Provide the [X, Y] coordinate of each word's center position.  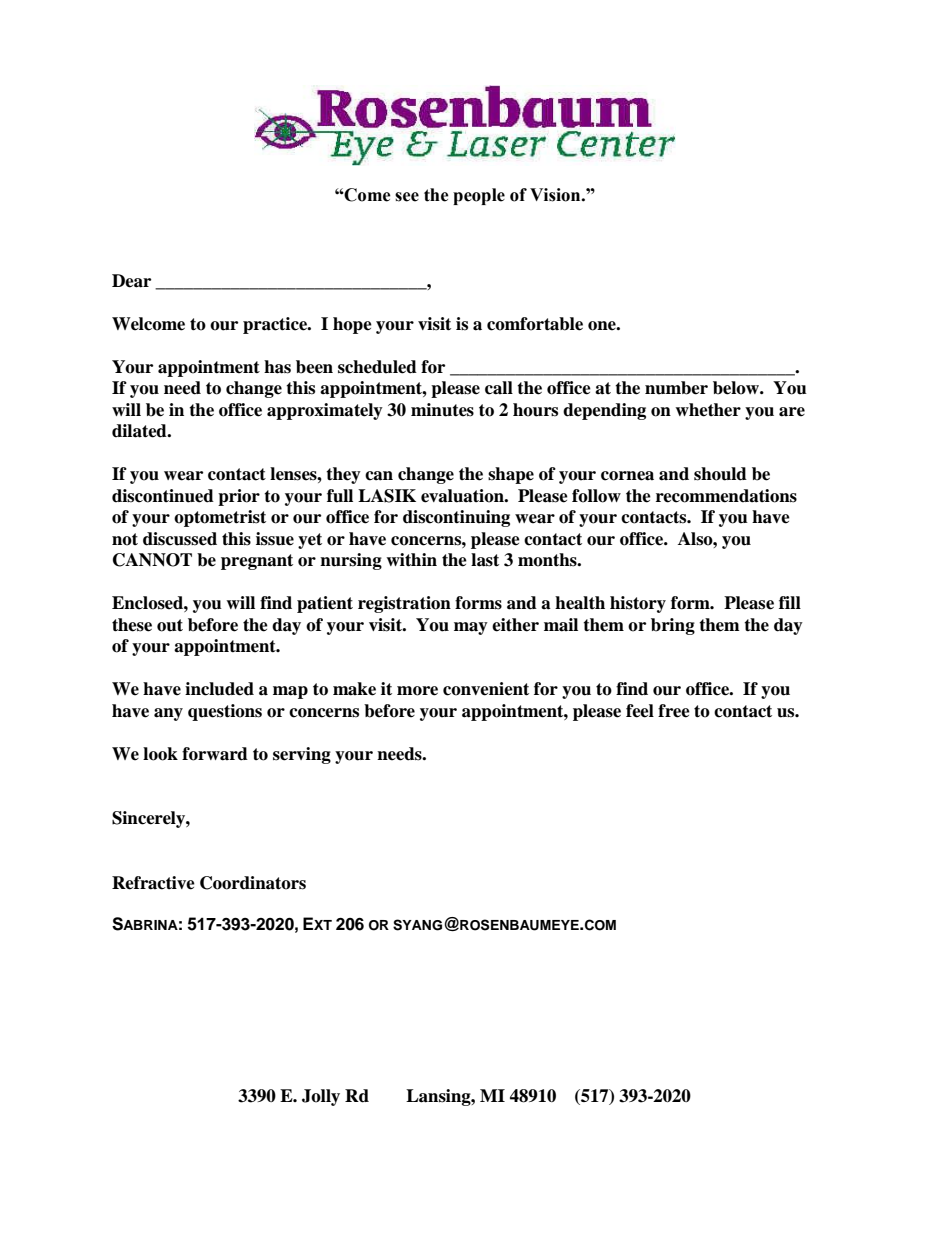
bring [673, 626]
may [471, 628]
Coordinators [253, 883]
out [170, 625]
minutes [442, 410]
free [674, 711]
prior [239, 497]
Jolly [321, 1097]
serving [302, 755]
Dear [131, 281]
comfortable [535, 324]
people [479, 196]
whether [708, 410]
